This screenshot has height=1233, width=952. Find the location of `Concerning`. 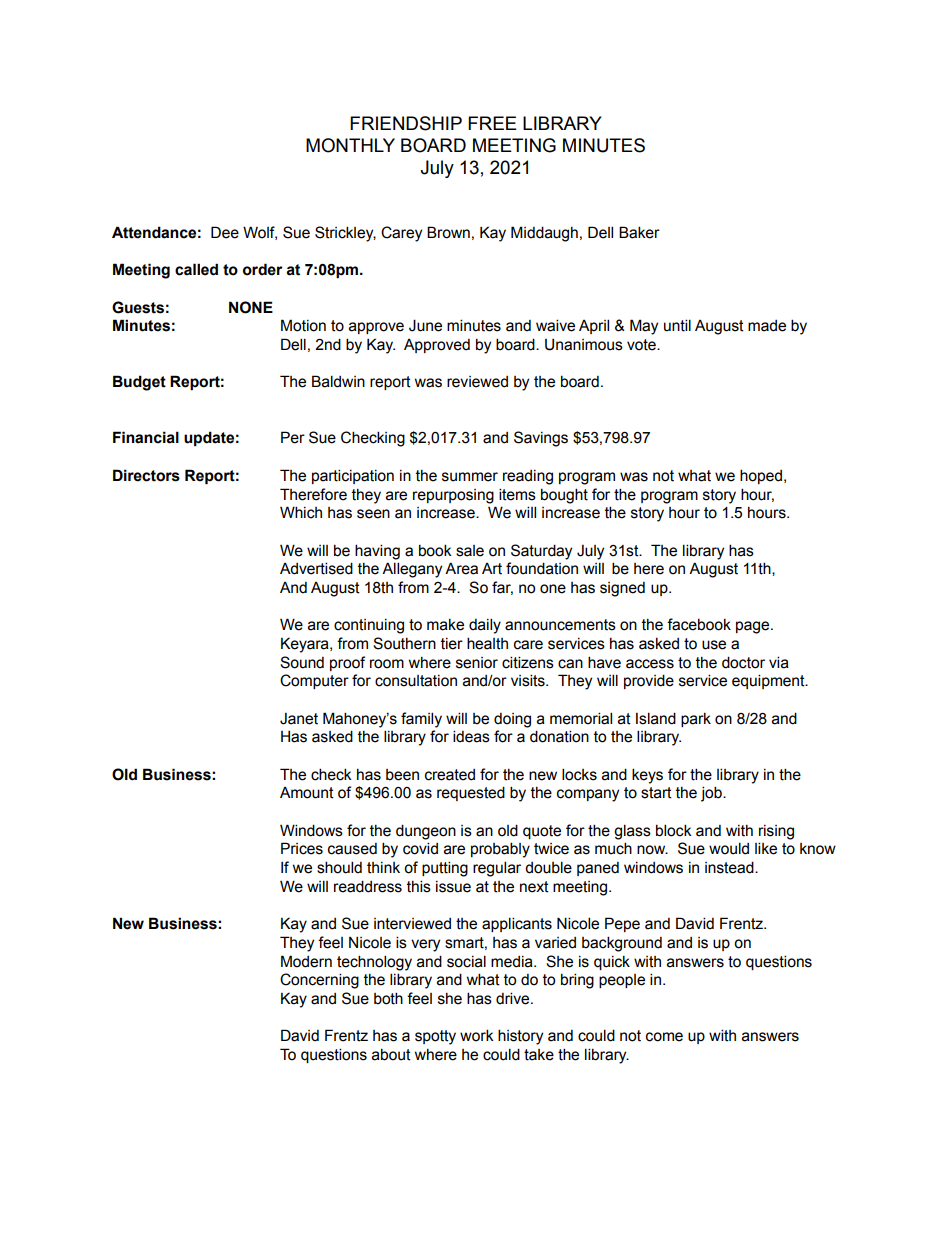

Concerning is located at coordinates (319, 981).
